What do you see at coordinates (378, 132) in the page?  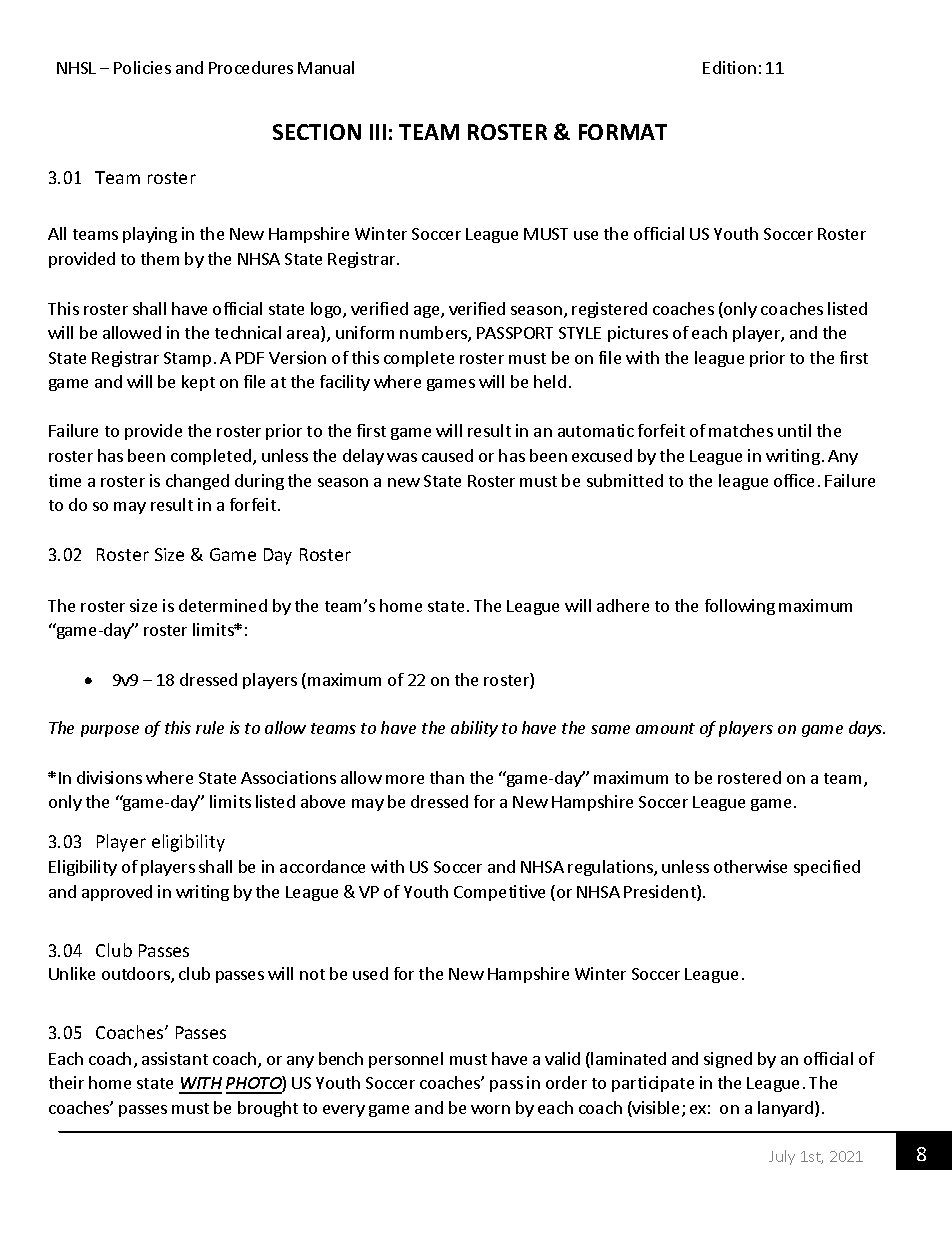 I see `III` at bounding box center [378, 132].
